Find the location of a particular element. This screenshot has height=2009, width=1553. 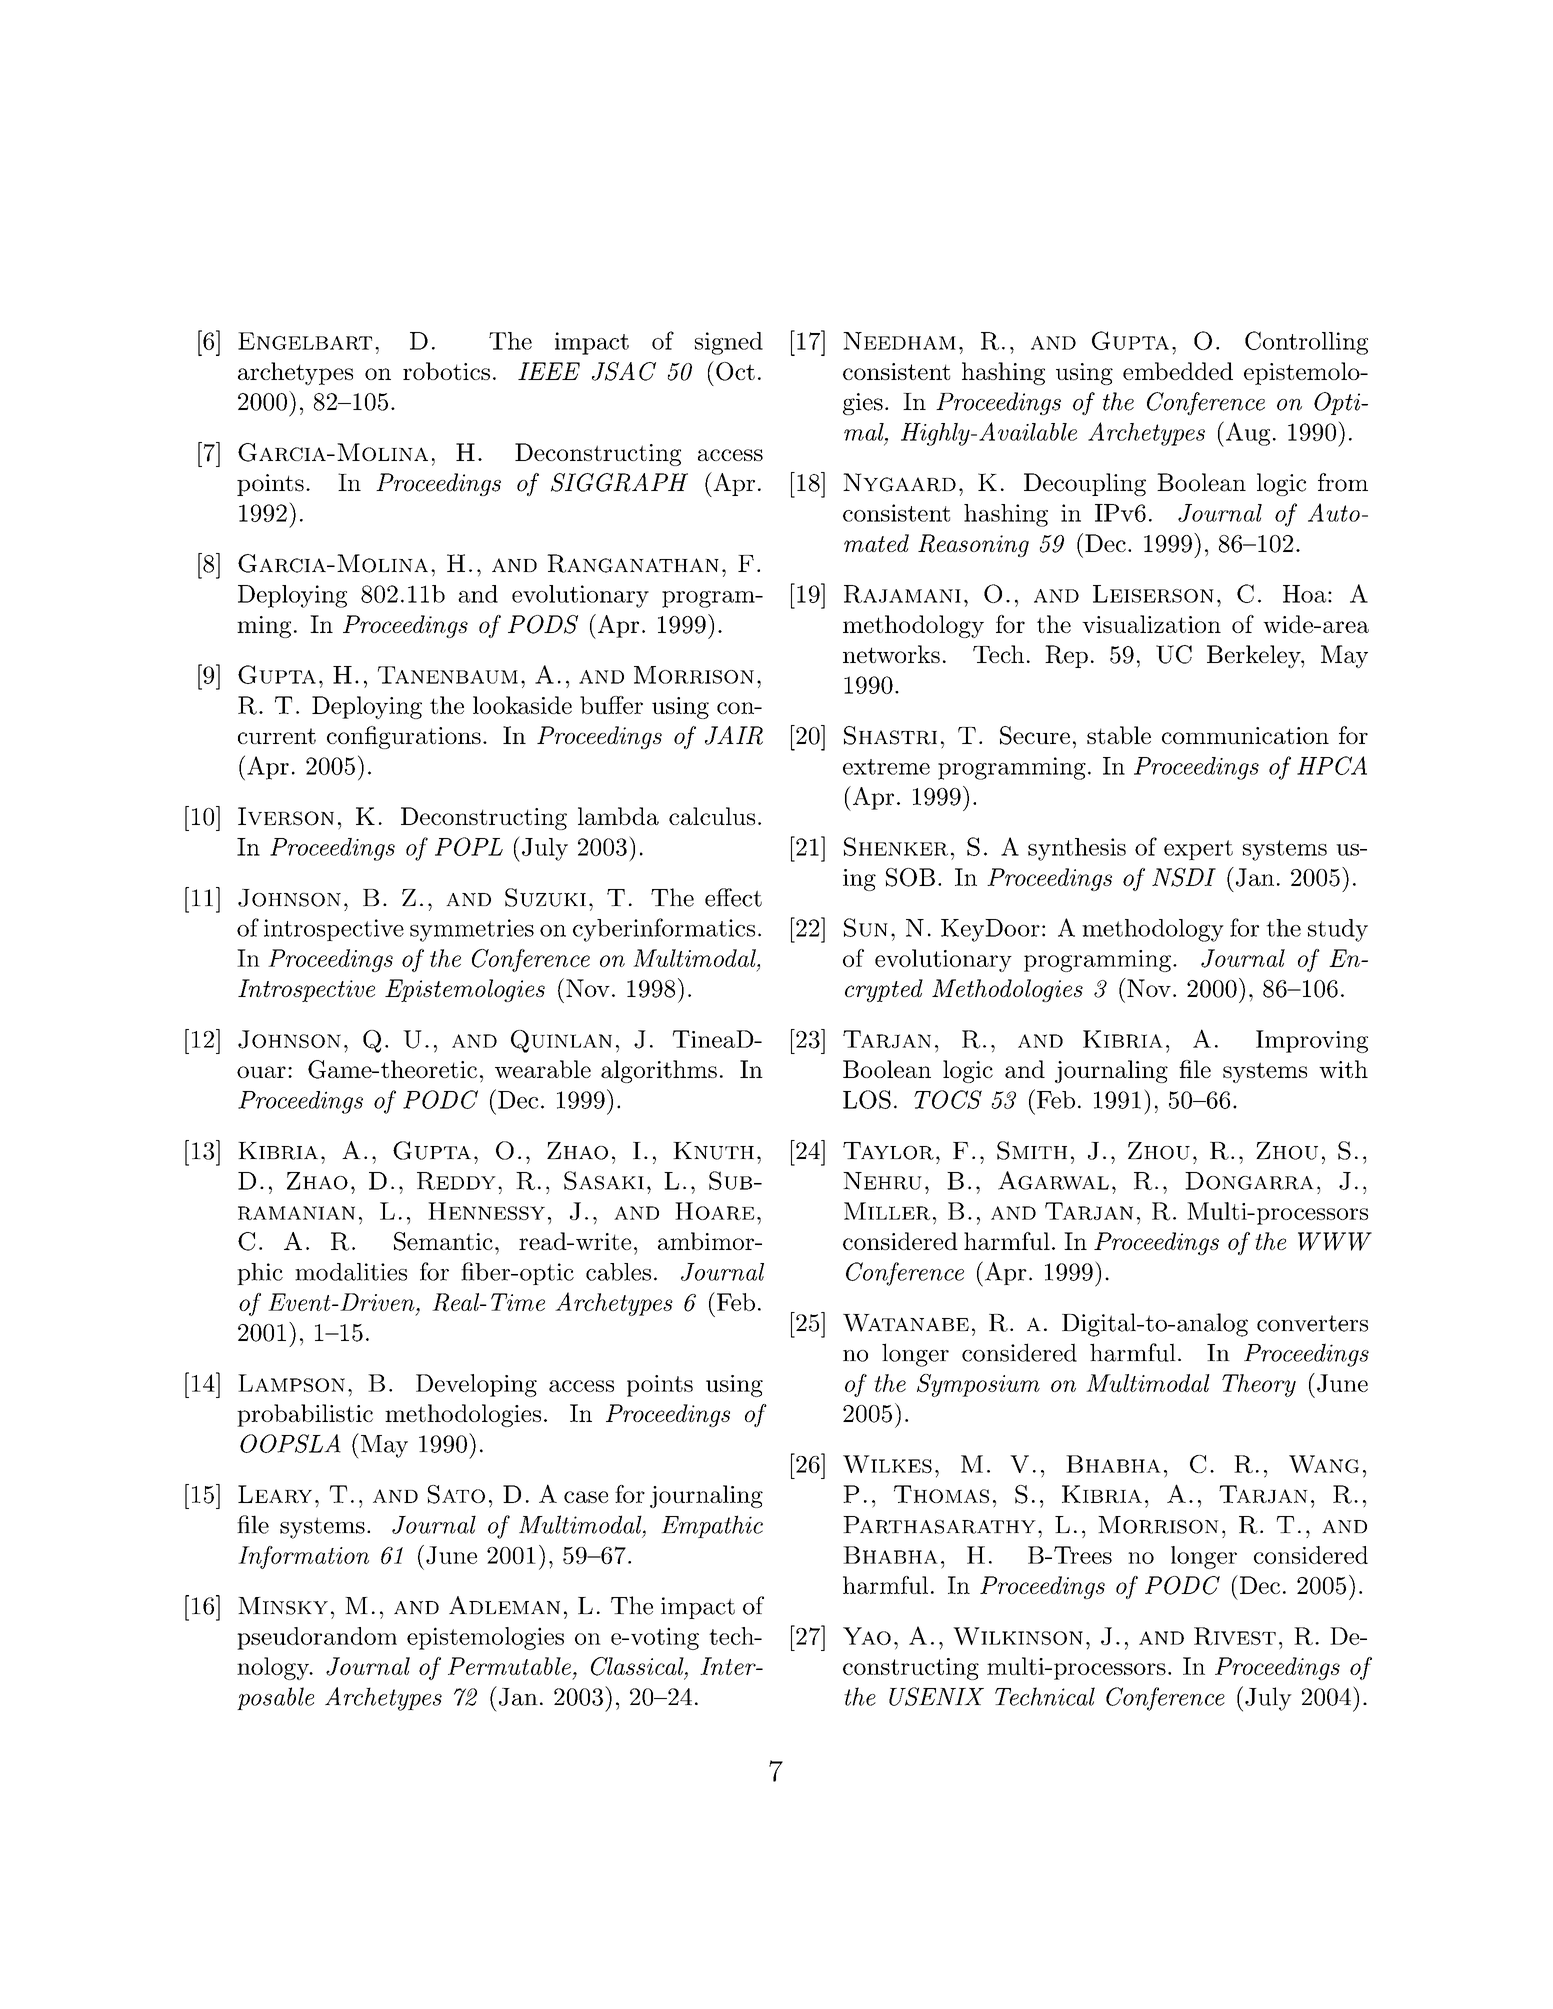

Yao is located at coordinates (867, 1636).
